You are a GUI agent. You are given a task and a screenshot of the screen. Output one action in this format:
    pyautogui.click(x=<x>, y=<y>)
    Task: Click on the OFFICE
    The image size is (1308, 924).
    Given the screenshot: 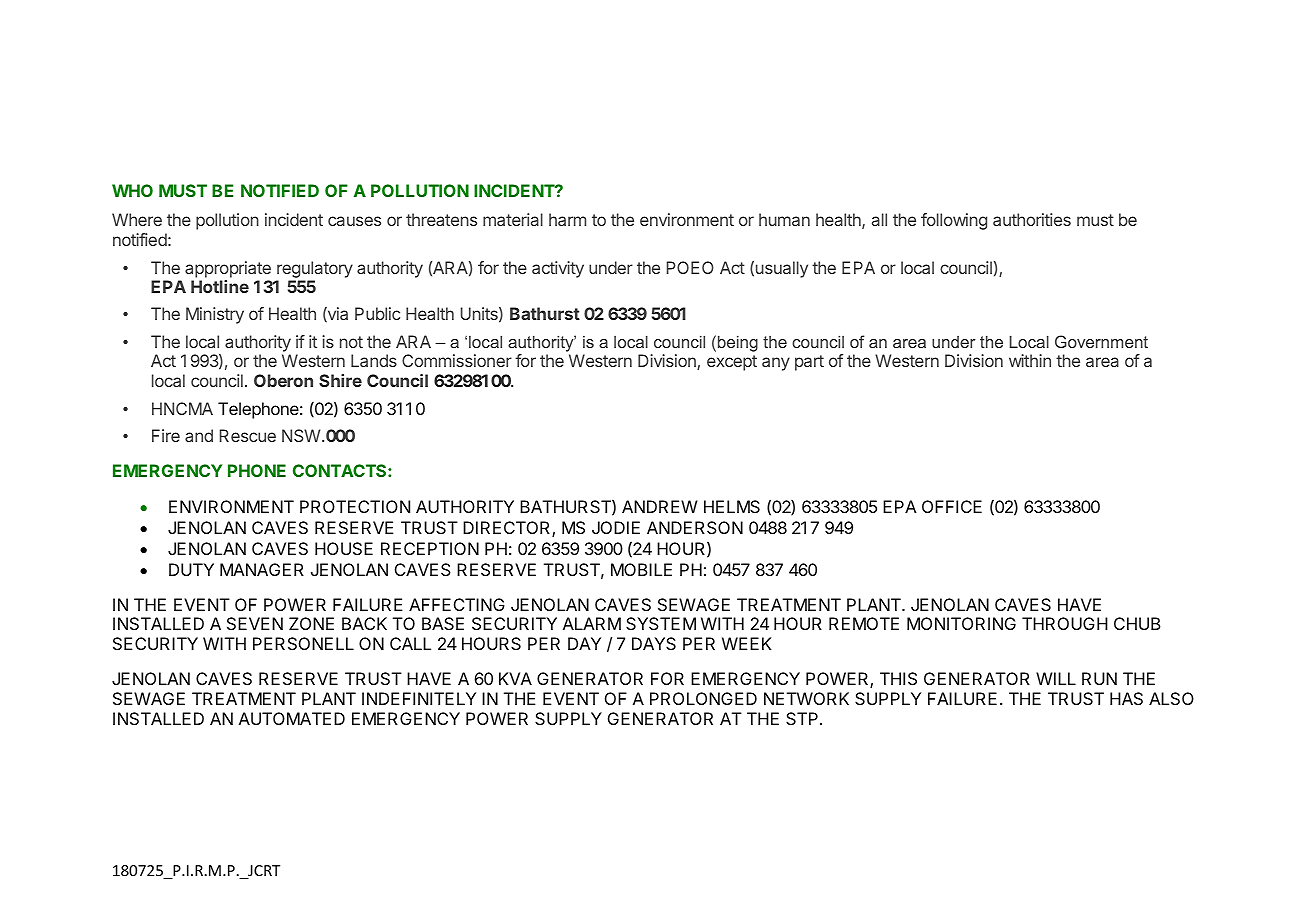 What is the action you would take?
    pyautogui.click(x=952, y=506)
